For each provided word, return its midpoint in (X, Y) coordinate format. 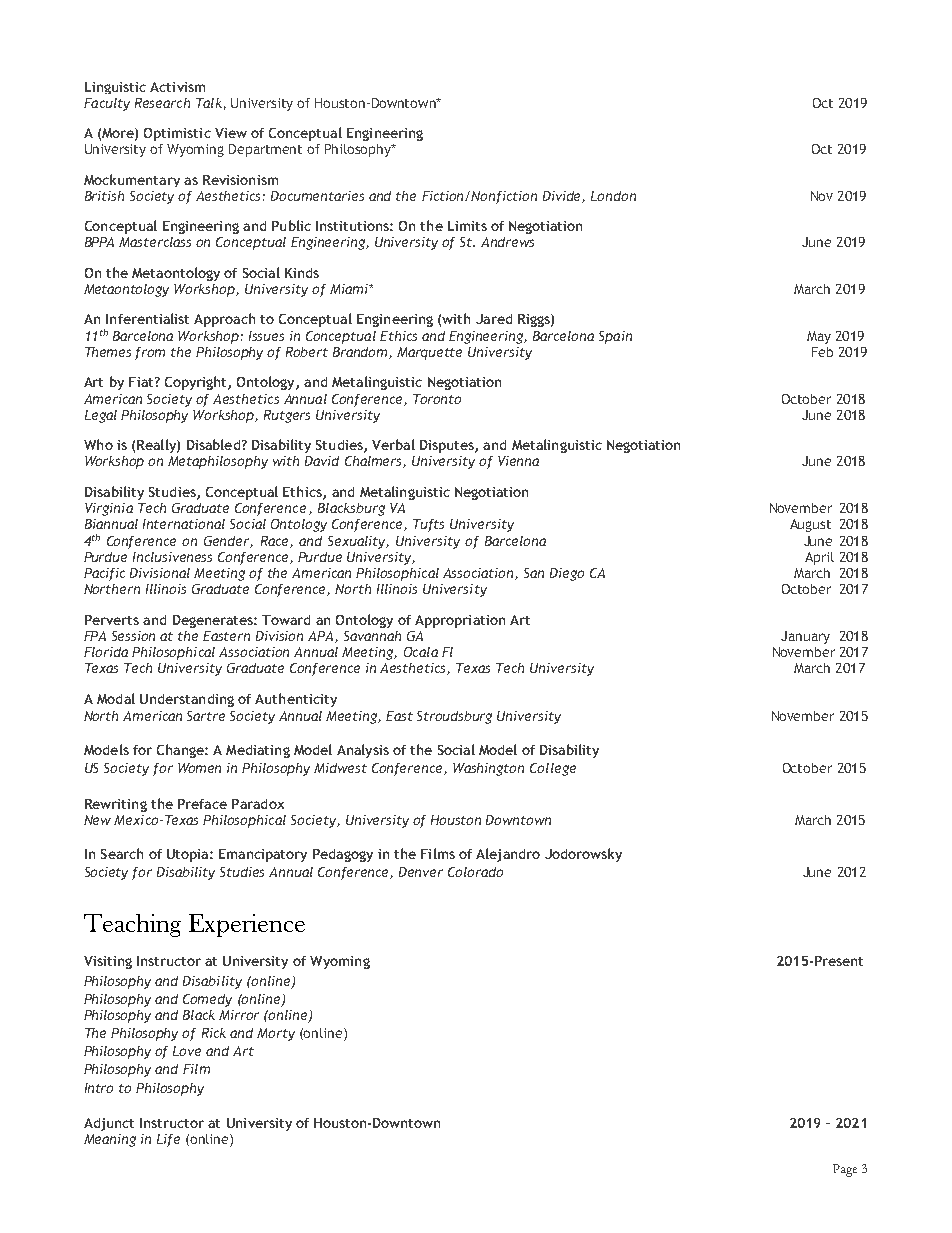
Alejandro (508, 855)
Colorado (475, 872)
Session (133, 636)
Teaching (132, 925)
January (805, 637)
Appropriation (460, 621)
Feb (822, 352)
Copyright (197, 383)
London (613, 196)
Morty (276, 1034)
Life (168, 1140)
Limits (467, 226)
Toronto (437, 399)
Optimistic (177, 134)
